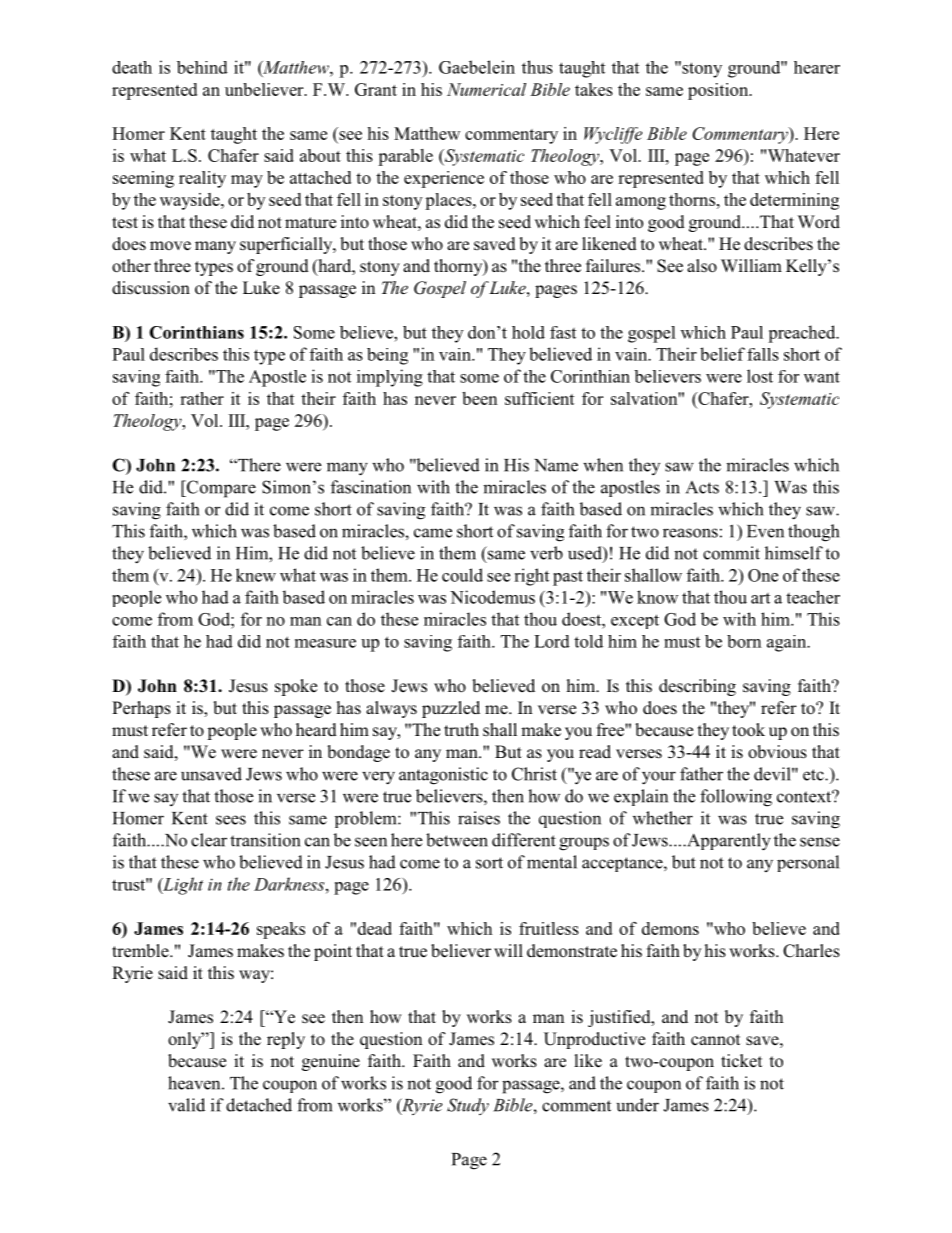  I want to click on rather, so click(202, 398).
